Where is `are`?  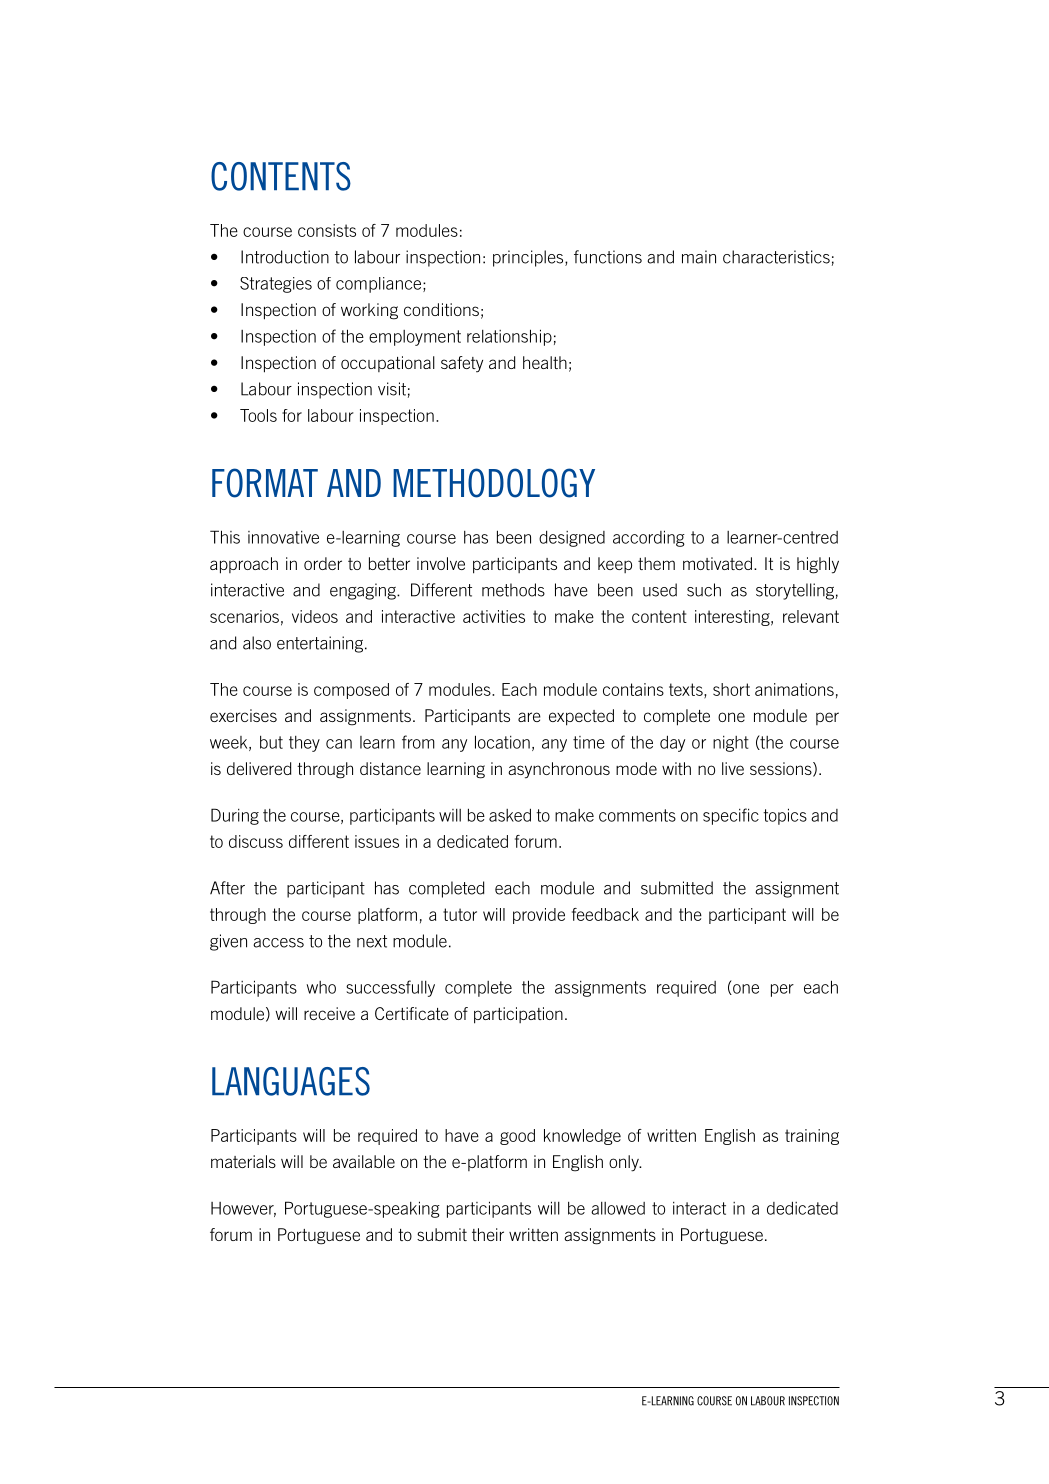 are is located at coordinates (529, 717).
